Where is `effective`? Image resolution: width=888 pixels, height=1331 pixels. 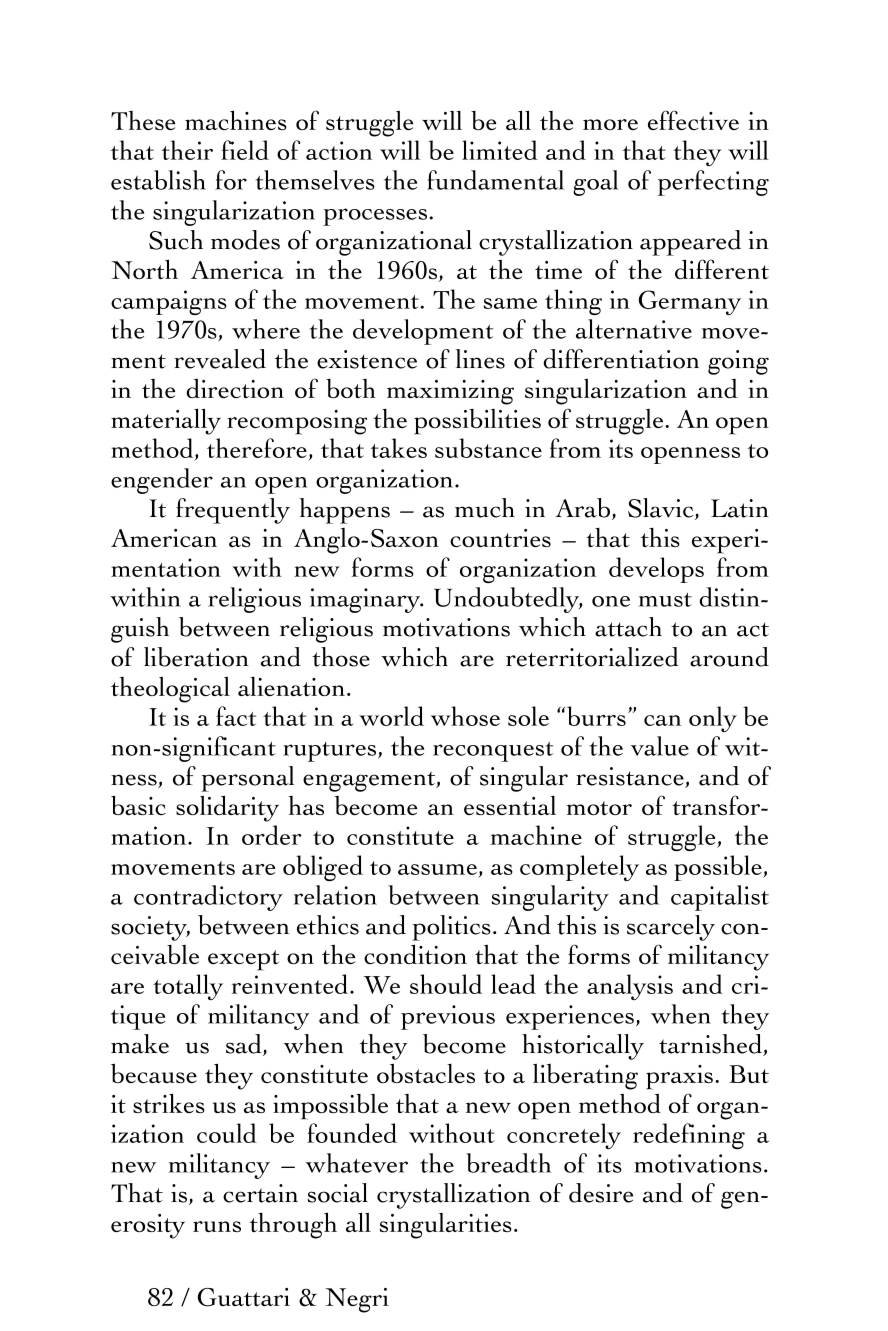 effective is located at coordinates (693, 120).
